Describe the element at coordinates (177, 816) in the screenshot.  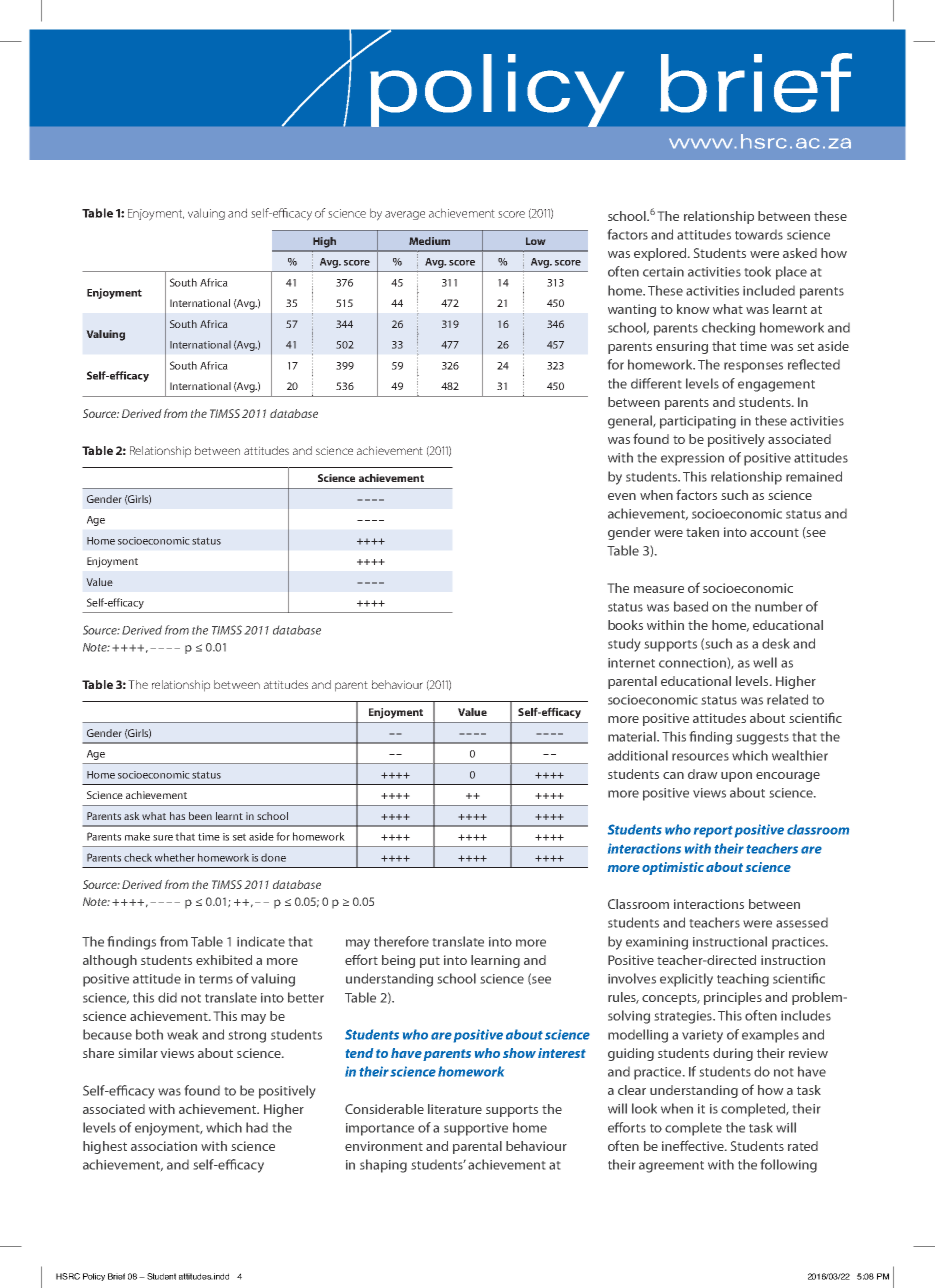
I see `has` at that location.
